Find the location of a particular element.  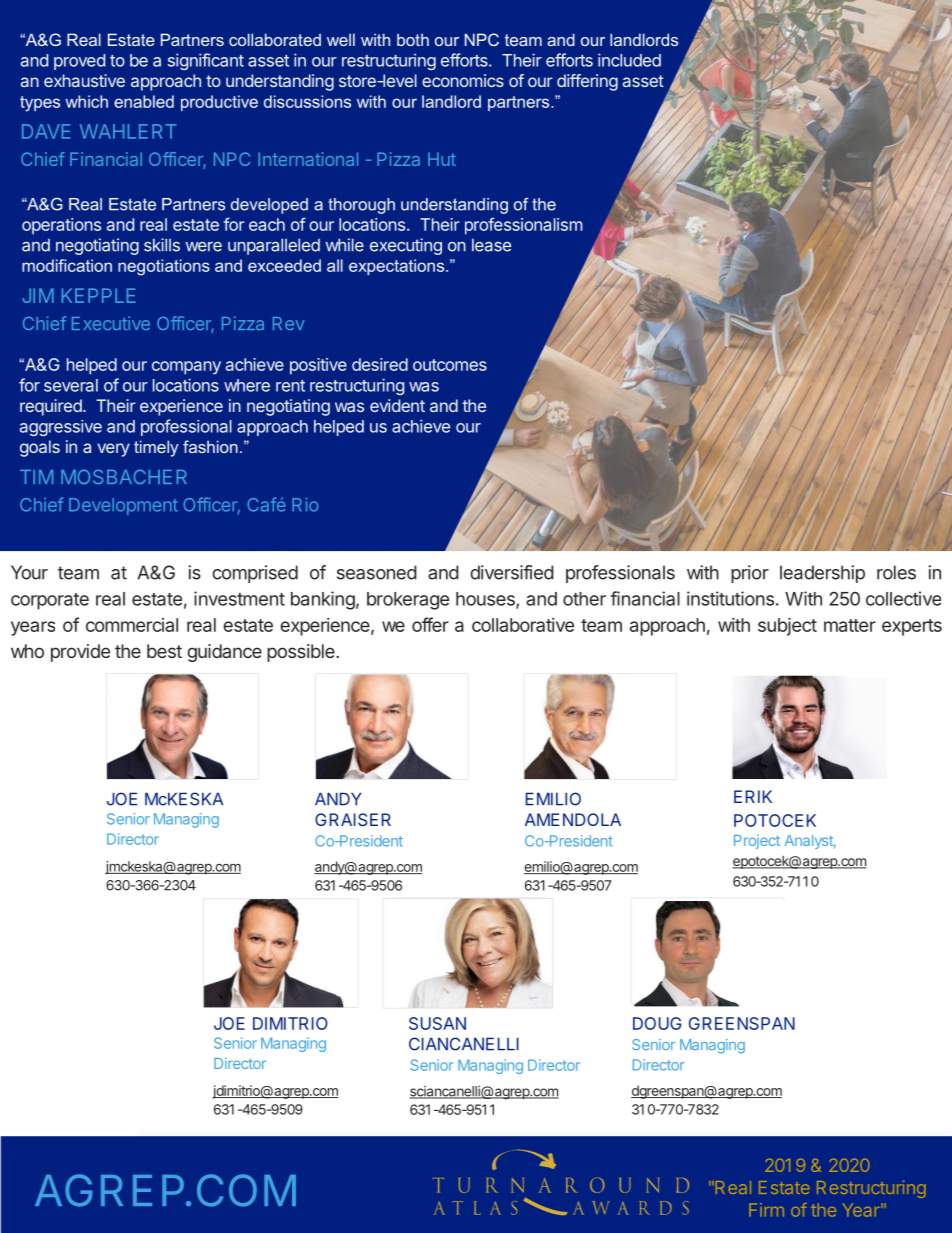

SUSAN is located at coordinates (437, 1023).
